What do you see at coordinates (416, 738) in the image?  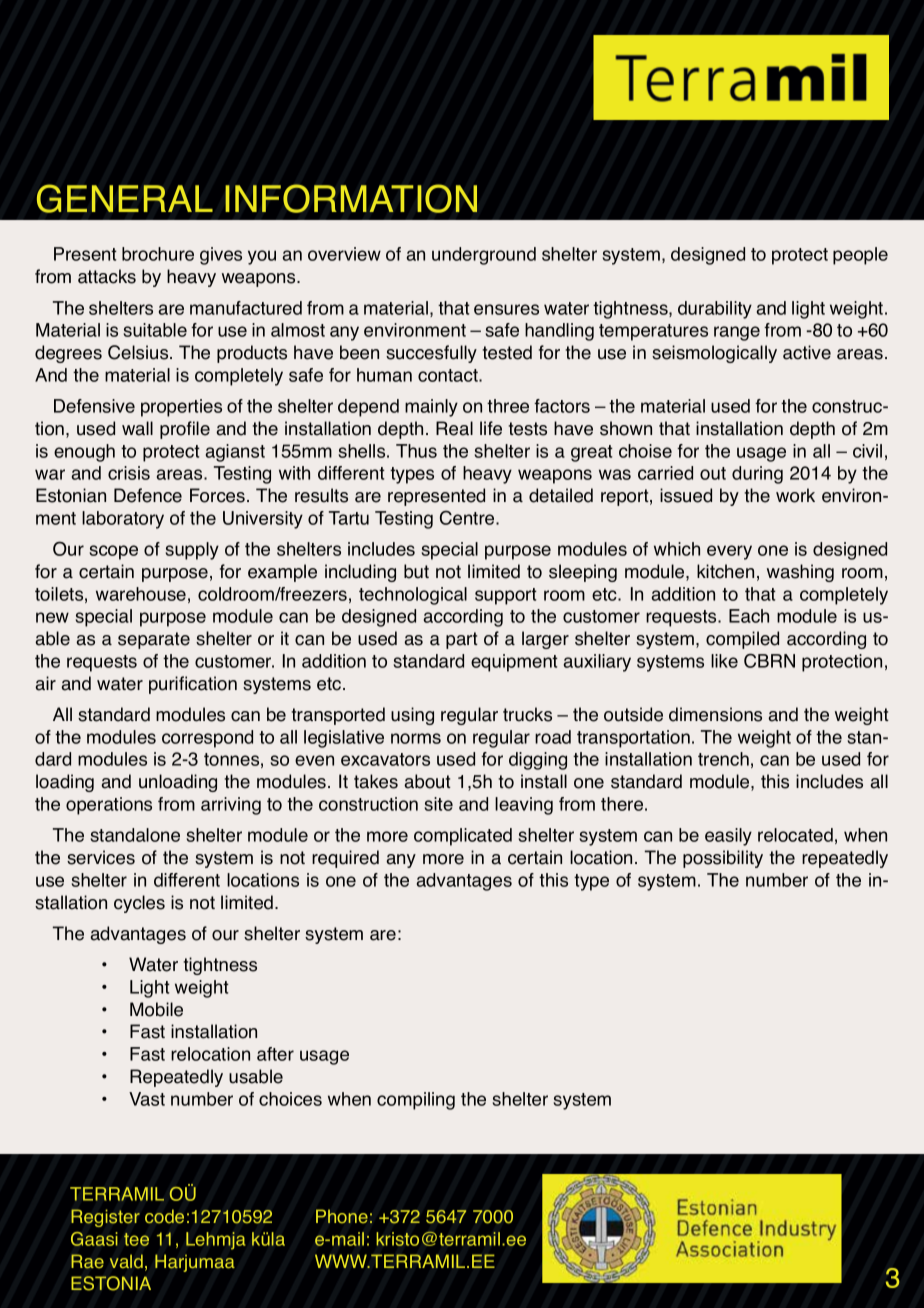 I see `norms` at bounding box center [416, 738].
